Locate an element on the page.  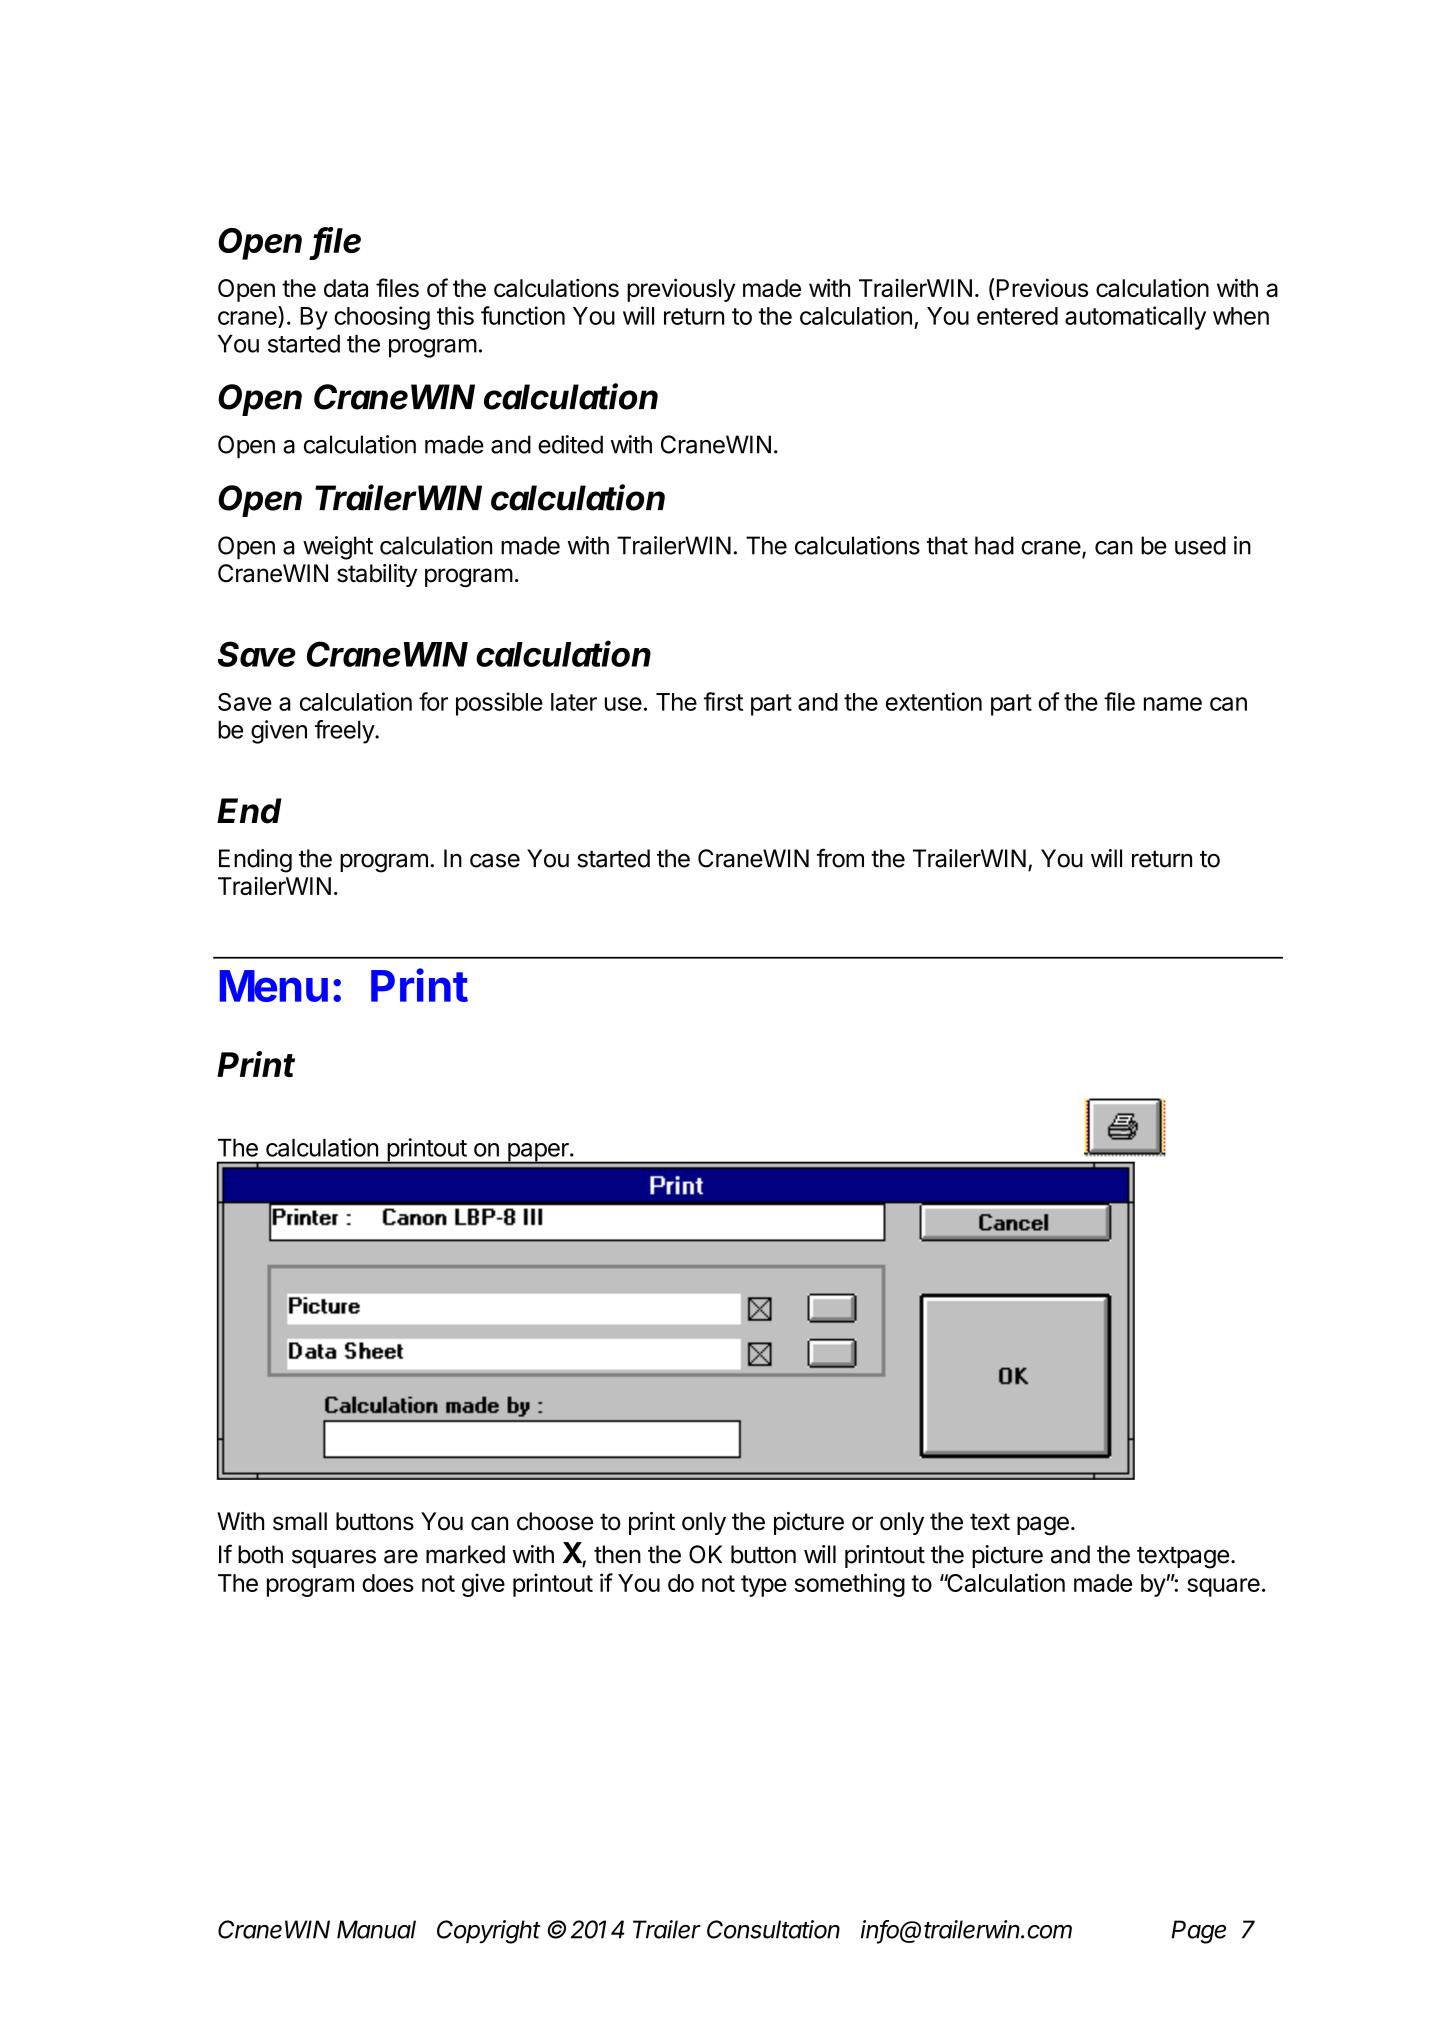
small is located at coordinates (300, 1521).
